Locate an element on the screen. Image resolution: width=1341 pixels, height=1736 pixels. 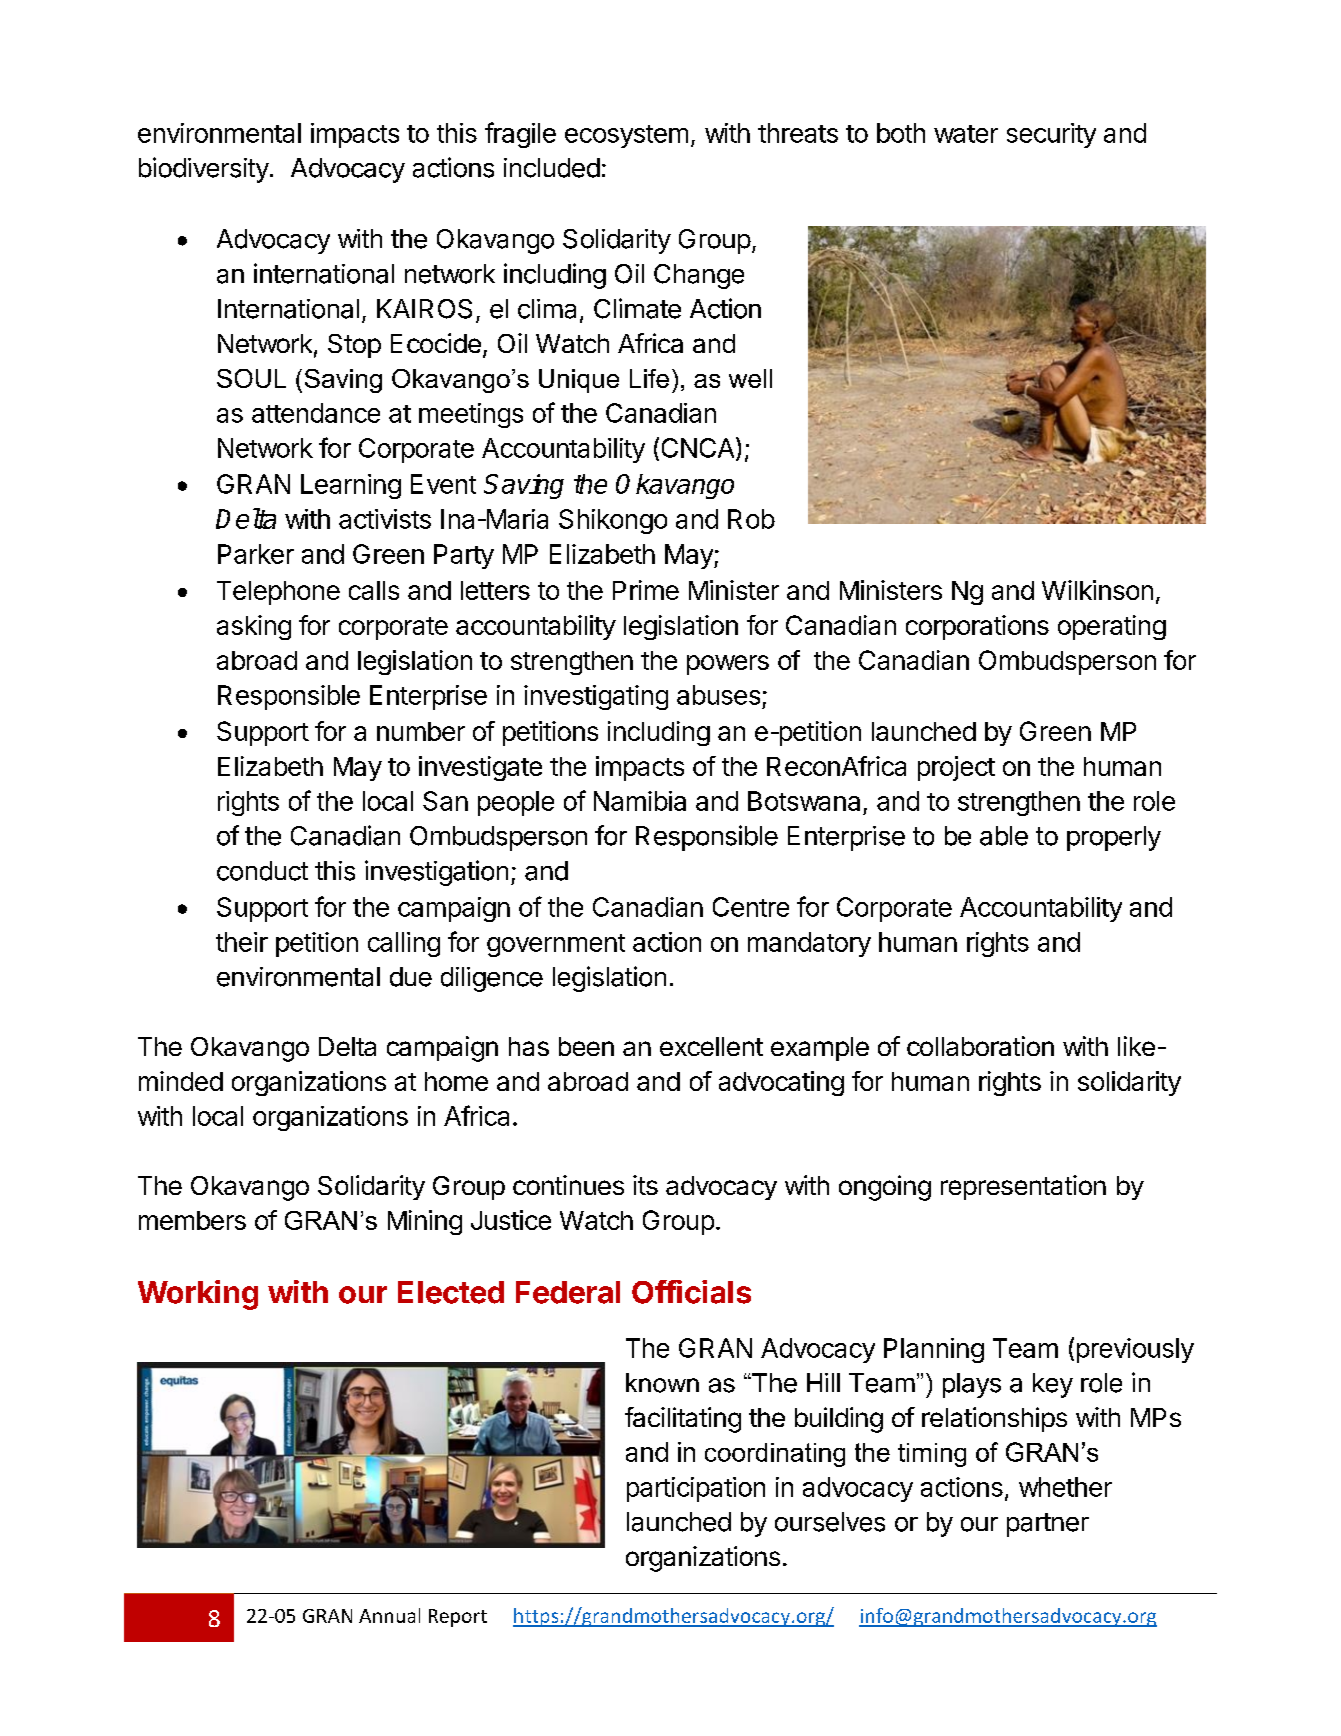
Prime is located at coordinates (646, 590).
